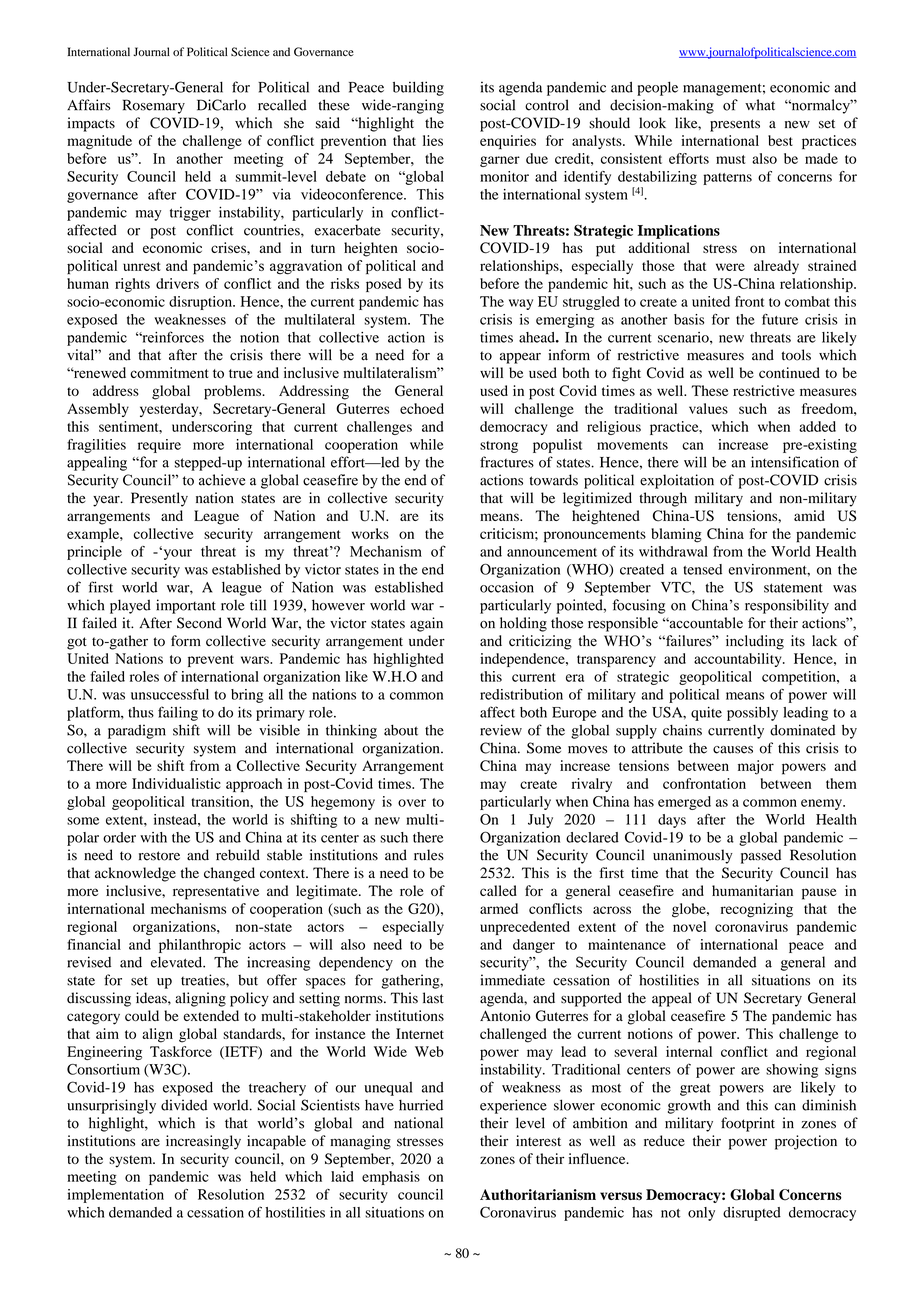 The image size is (924, 1307). Describe the element at coordinates (159, 499) in the screenshot. I see `Presently` at that location.
